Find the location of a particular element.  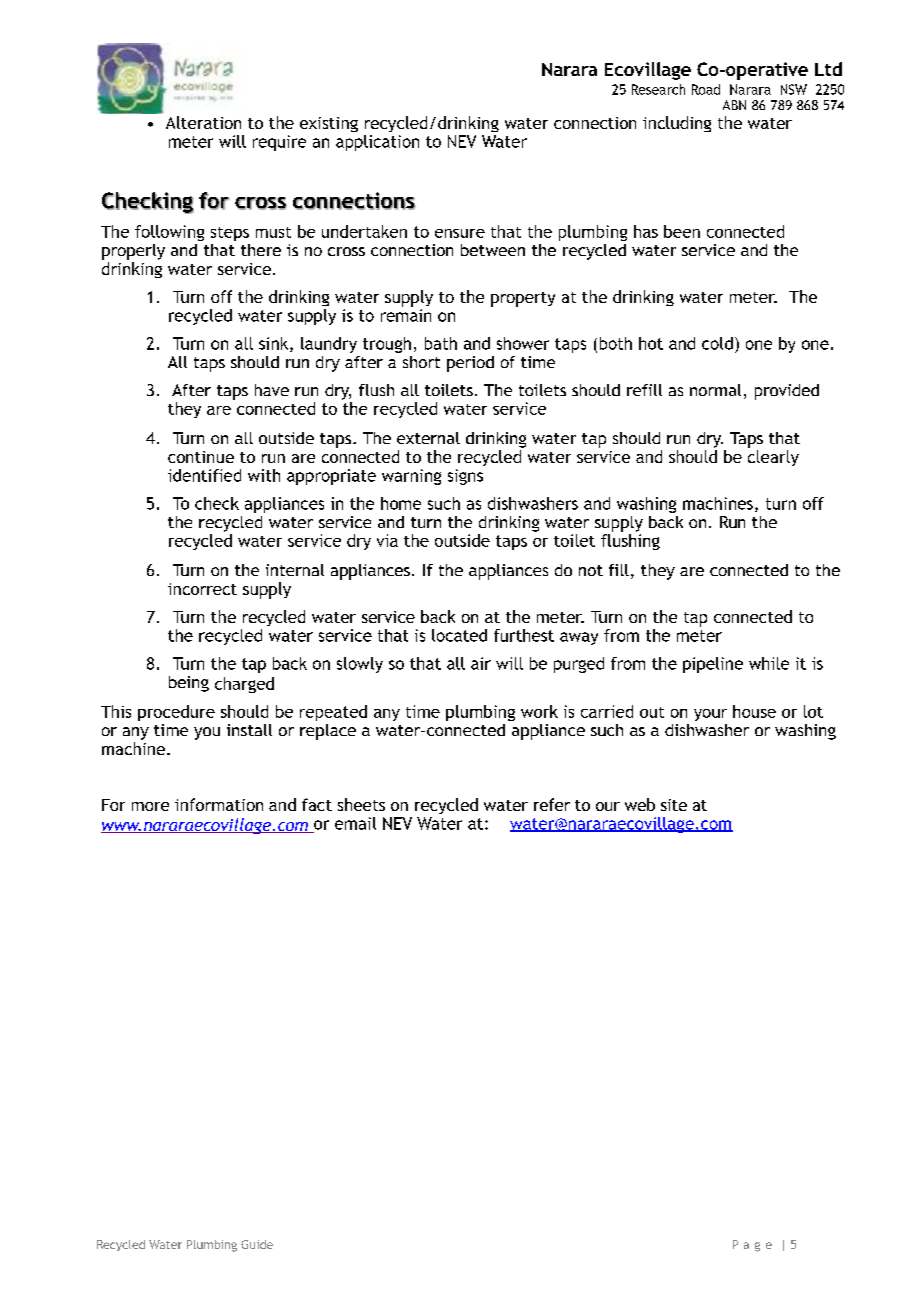

Alteration is located at coordinates (203, 122).
